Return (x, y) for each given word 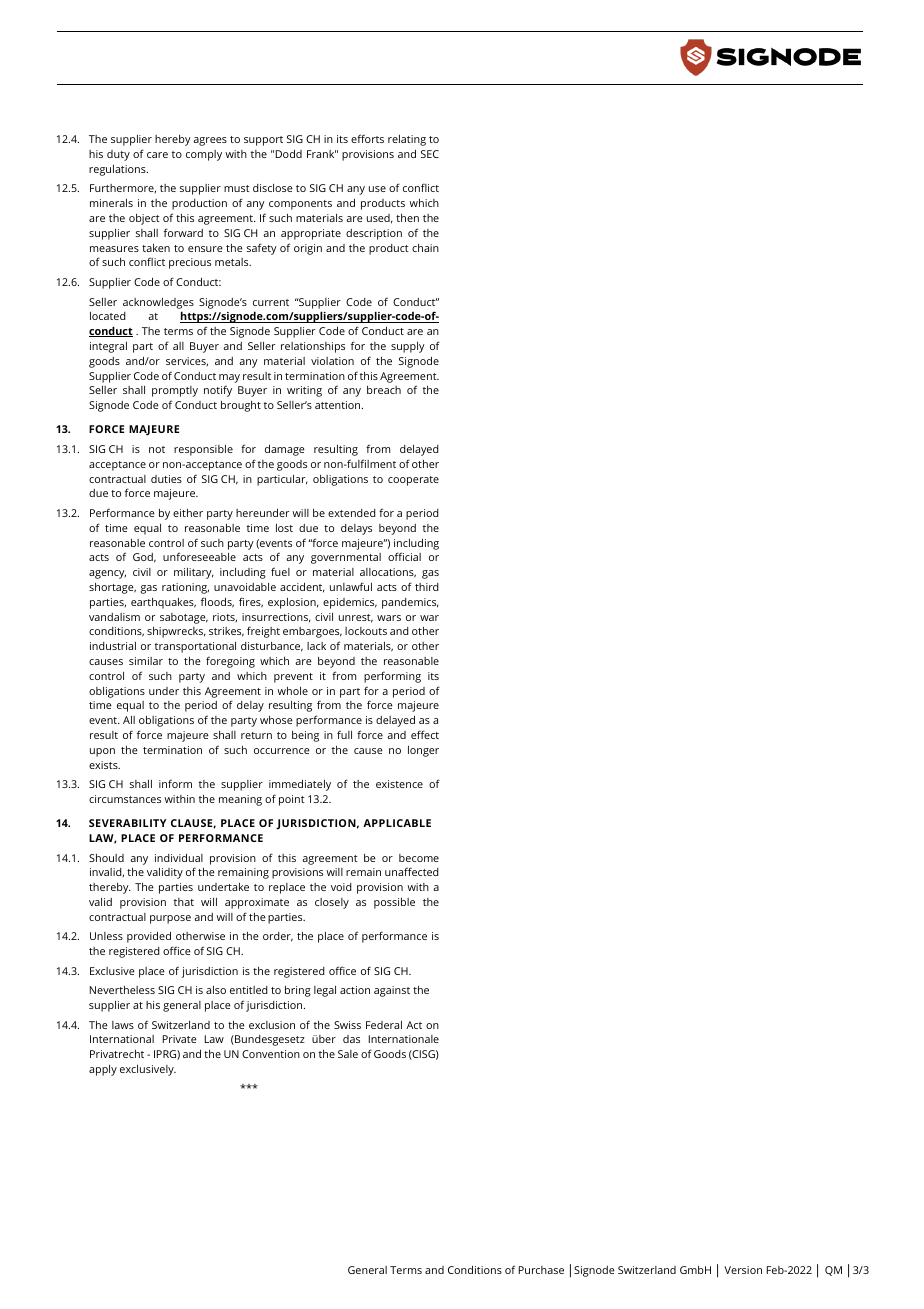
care (157, 155)
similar (146, 661)
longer (423, 751)
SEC (430, 154)
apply (103, 1070)
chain (425, 248)
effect (425, 734)
